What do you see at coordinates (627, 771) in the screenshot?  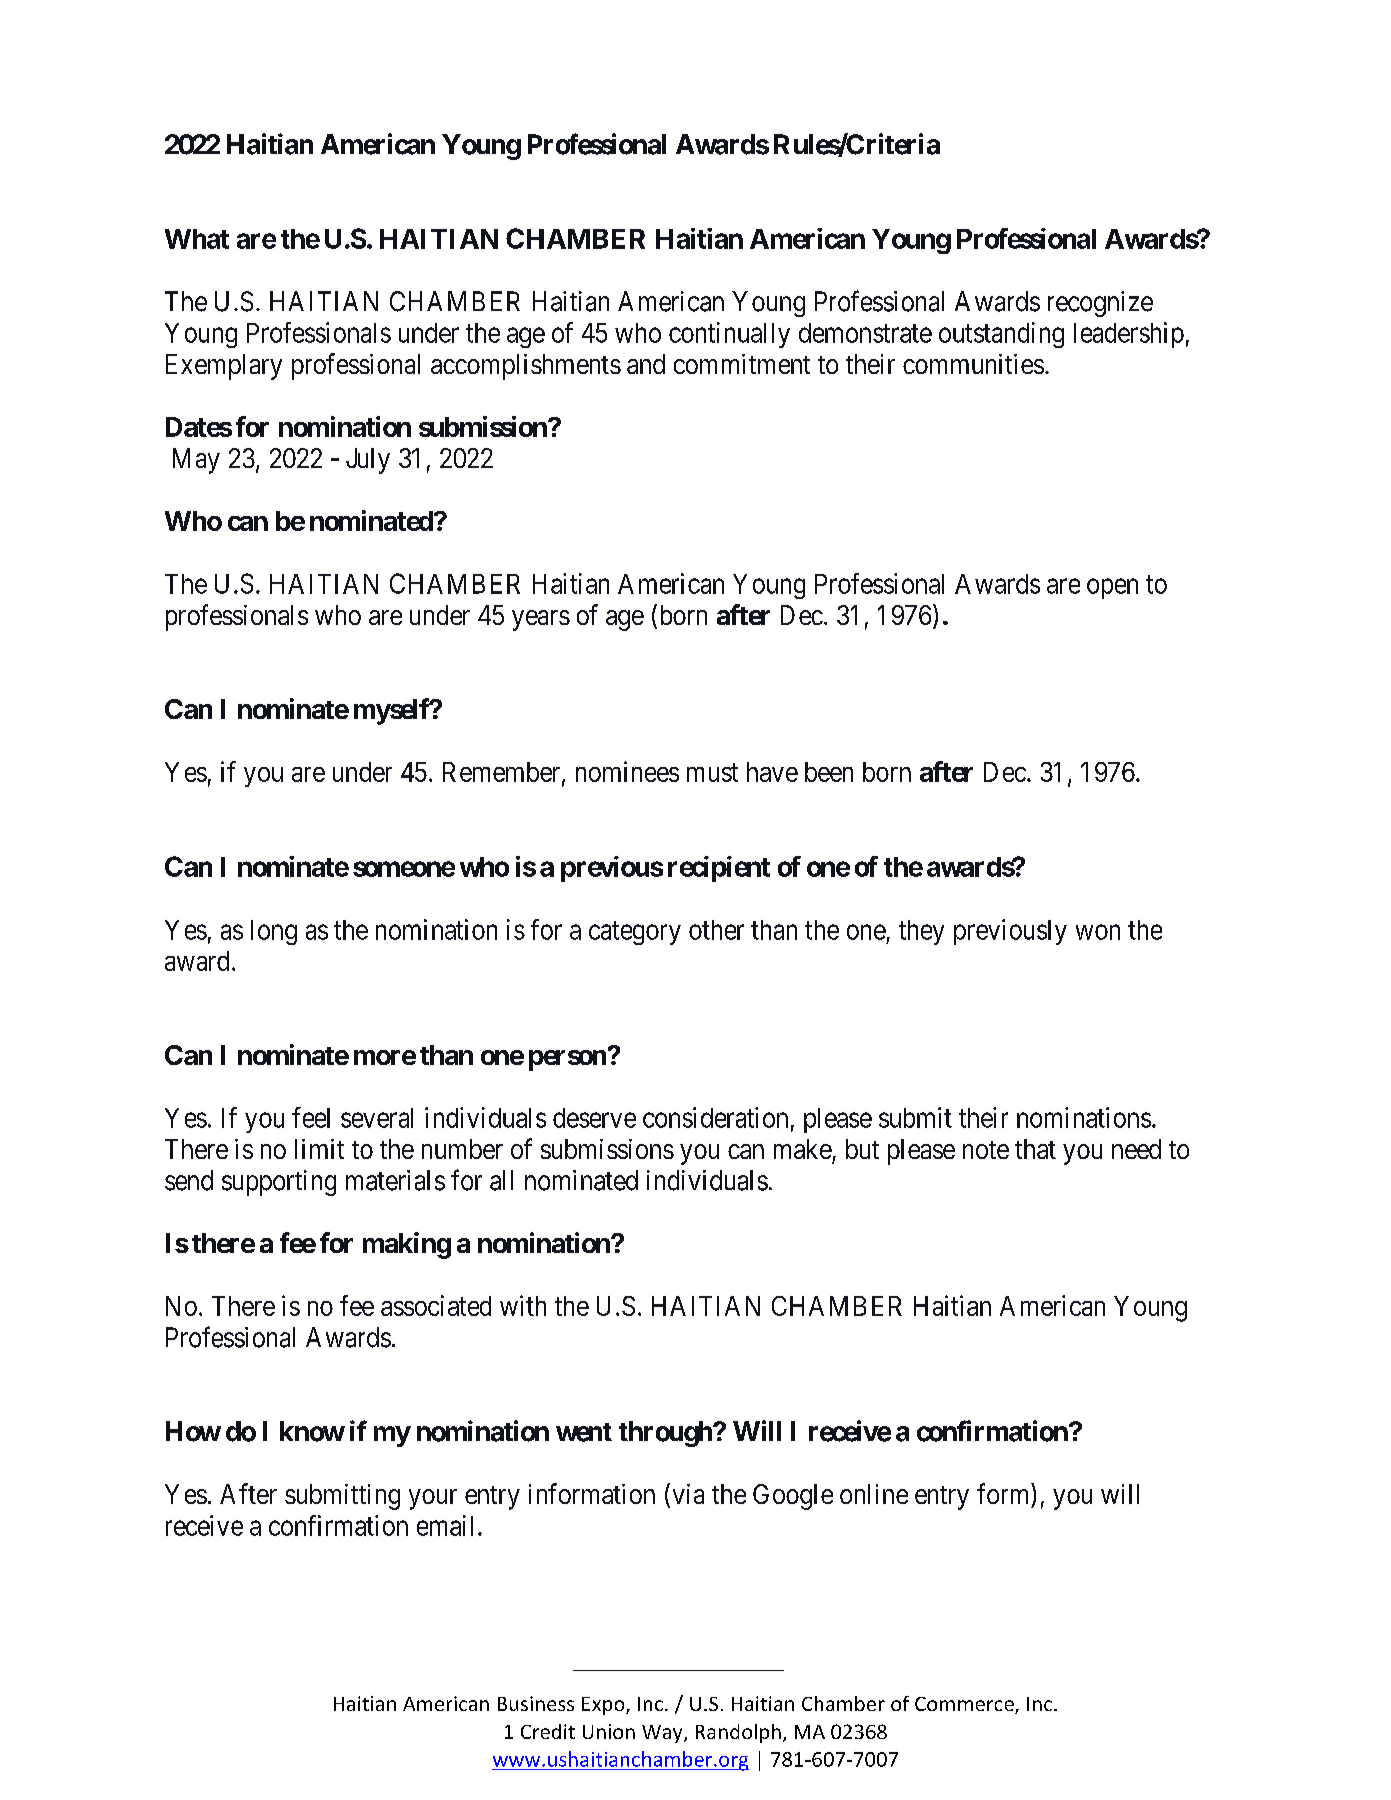 I see `nominees` at bounding box center [627, 771].
